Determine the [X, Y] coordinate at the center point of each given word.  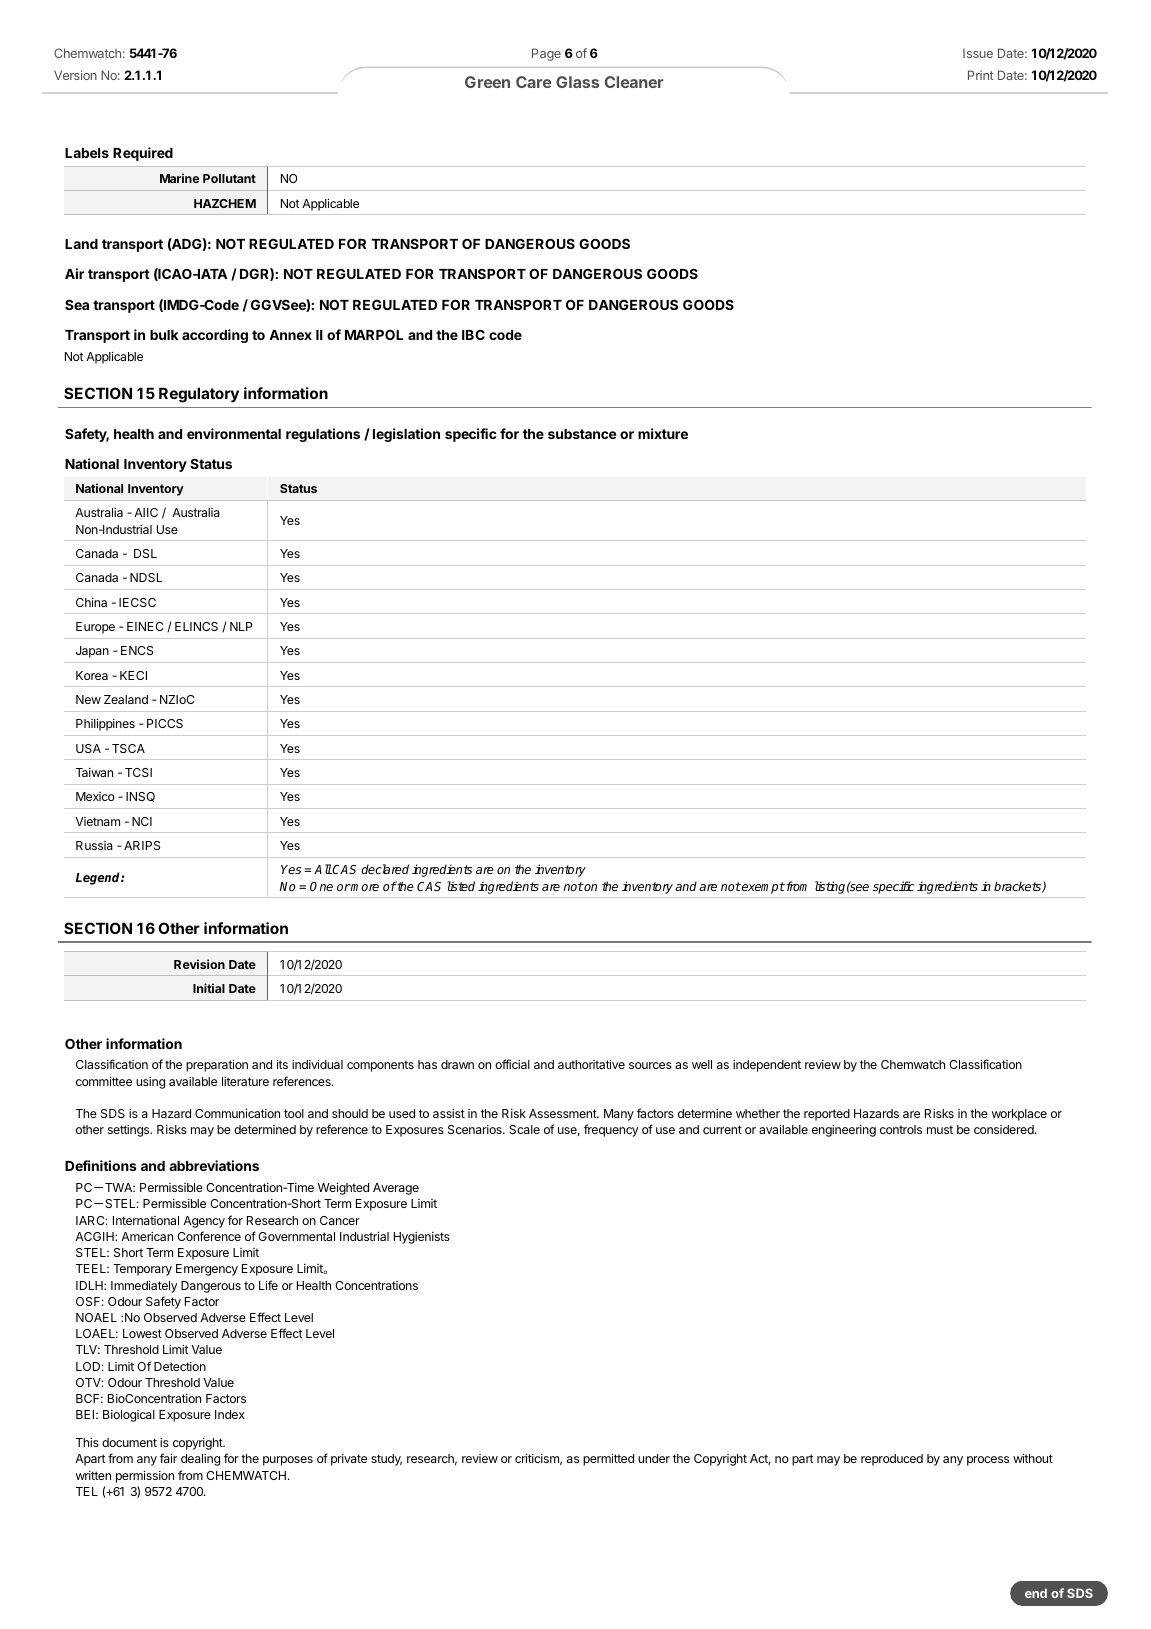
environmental [234, 433]
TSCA [128, 748]
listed [461, 886]
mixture [663, 433]
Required [143, 154]
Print [981, 75]
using [150, 1083]
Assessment [563, 1113]
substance [582, 434]
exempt [762, 888]
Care [533, 82]
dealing [200, 1460]
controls [901, 1129]
